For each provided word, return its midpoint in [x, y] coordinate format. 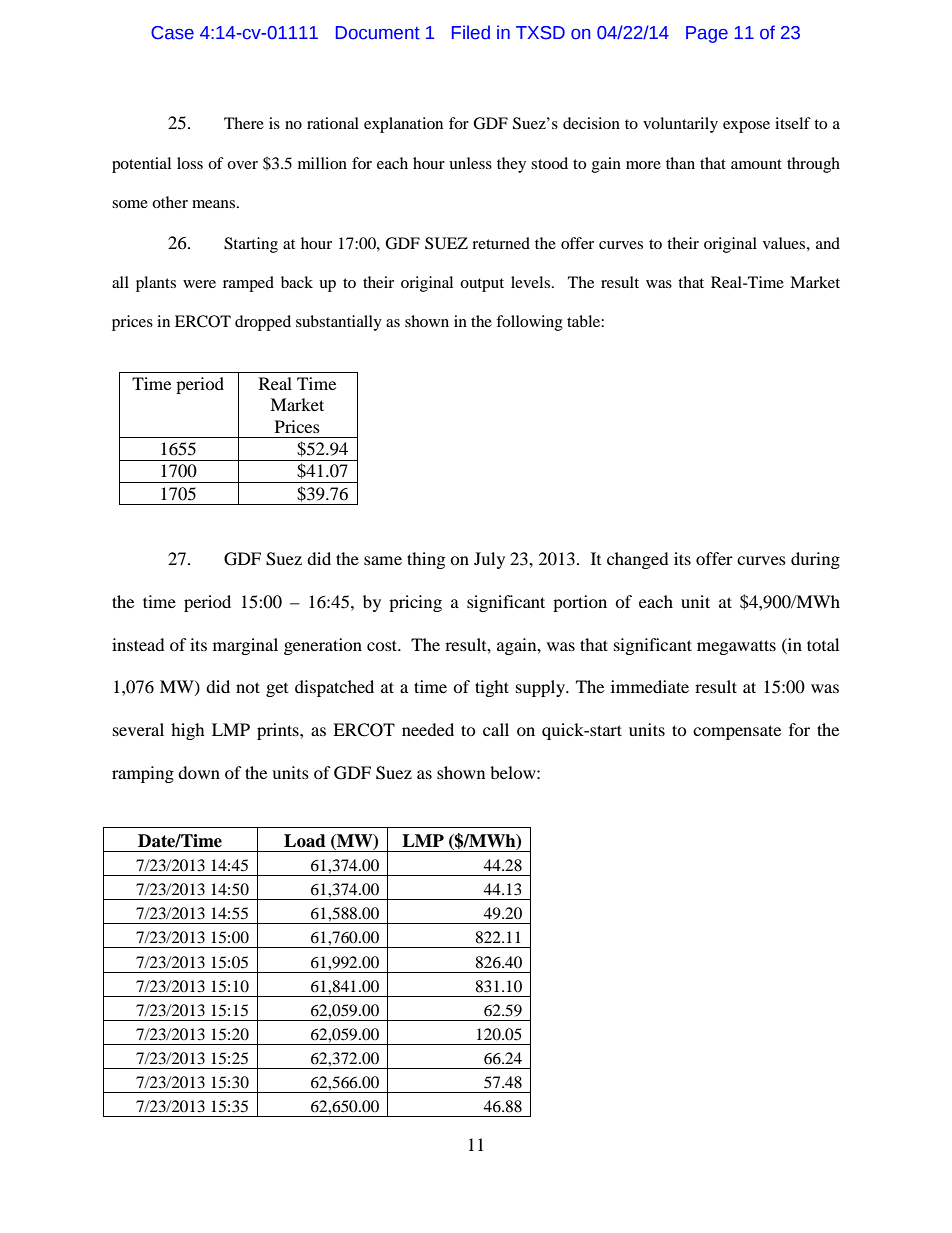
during [815, 560]
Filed [471, 32]
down [199, 772]
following [529, 323]
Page [707, 34]
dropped [263, 323]
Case [172, 33]
